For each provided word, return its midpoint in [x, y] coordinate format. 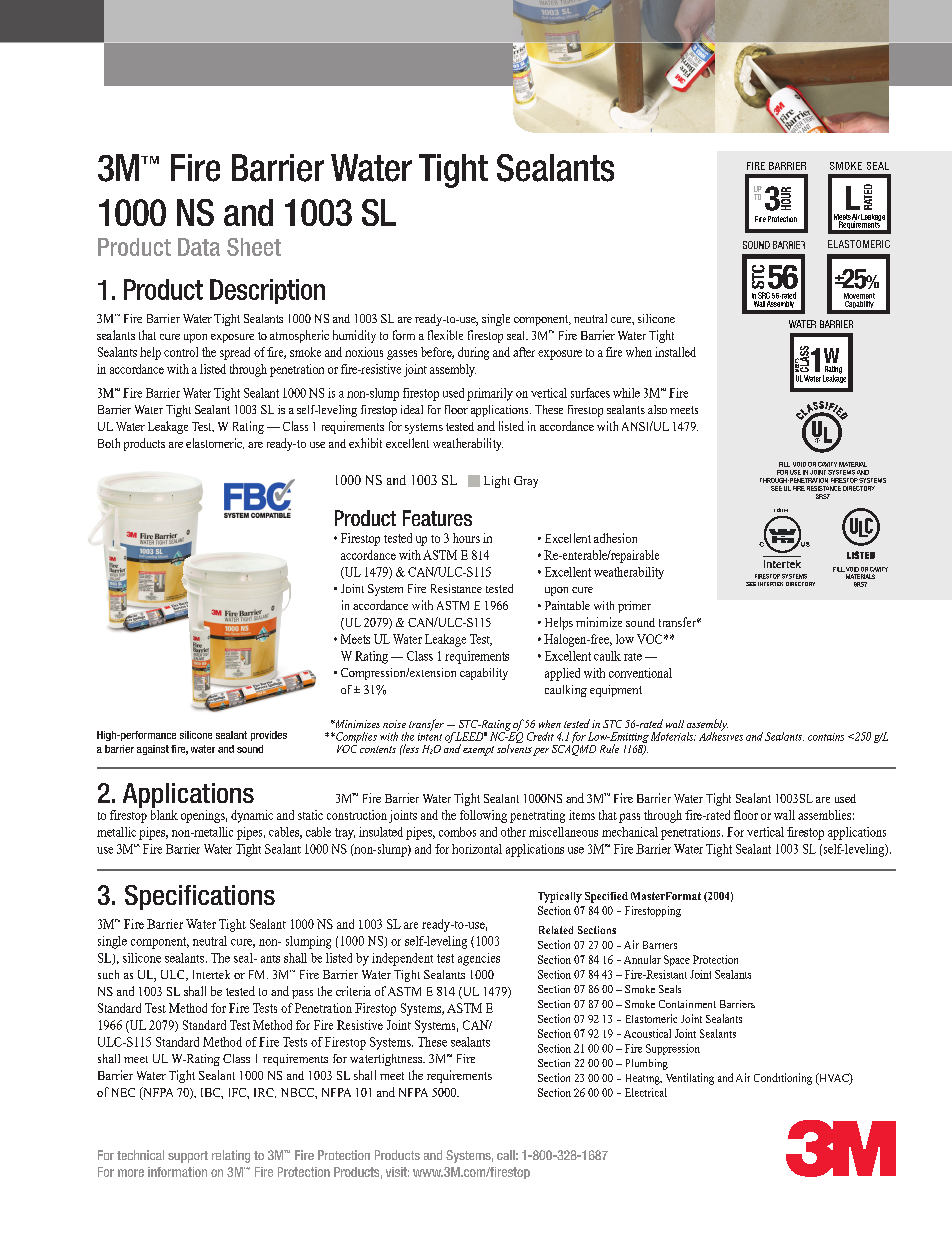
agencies [479, 959]
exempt [478, 751]
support [188, 1157]
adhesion [615, 538]
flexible [445, 335]
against [153, 750]
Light [497, 482]
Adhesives [721, 735]
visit [397, 1172]
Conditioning [783, 1079]
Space [677, 960]
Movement [859, 296]
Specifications [200, 897]
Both [109, 443]
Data [199, 247]
